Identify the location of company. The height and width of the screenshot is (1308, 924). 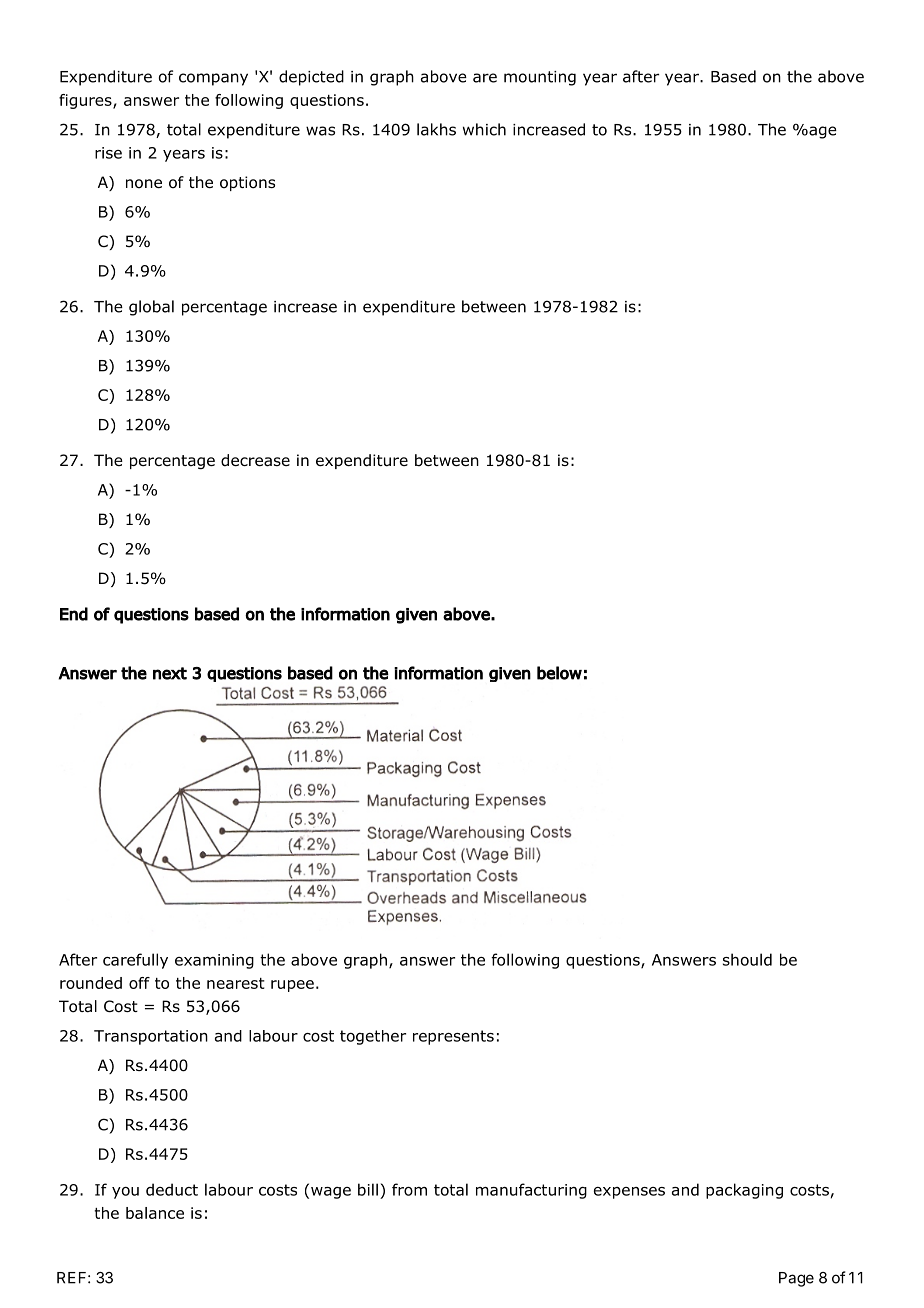
(213, 79).
